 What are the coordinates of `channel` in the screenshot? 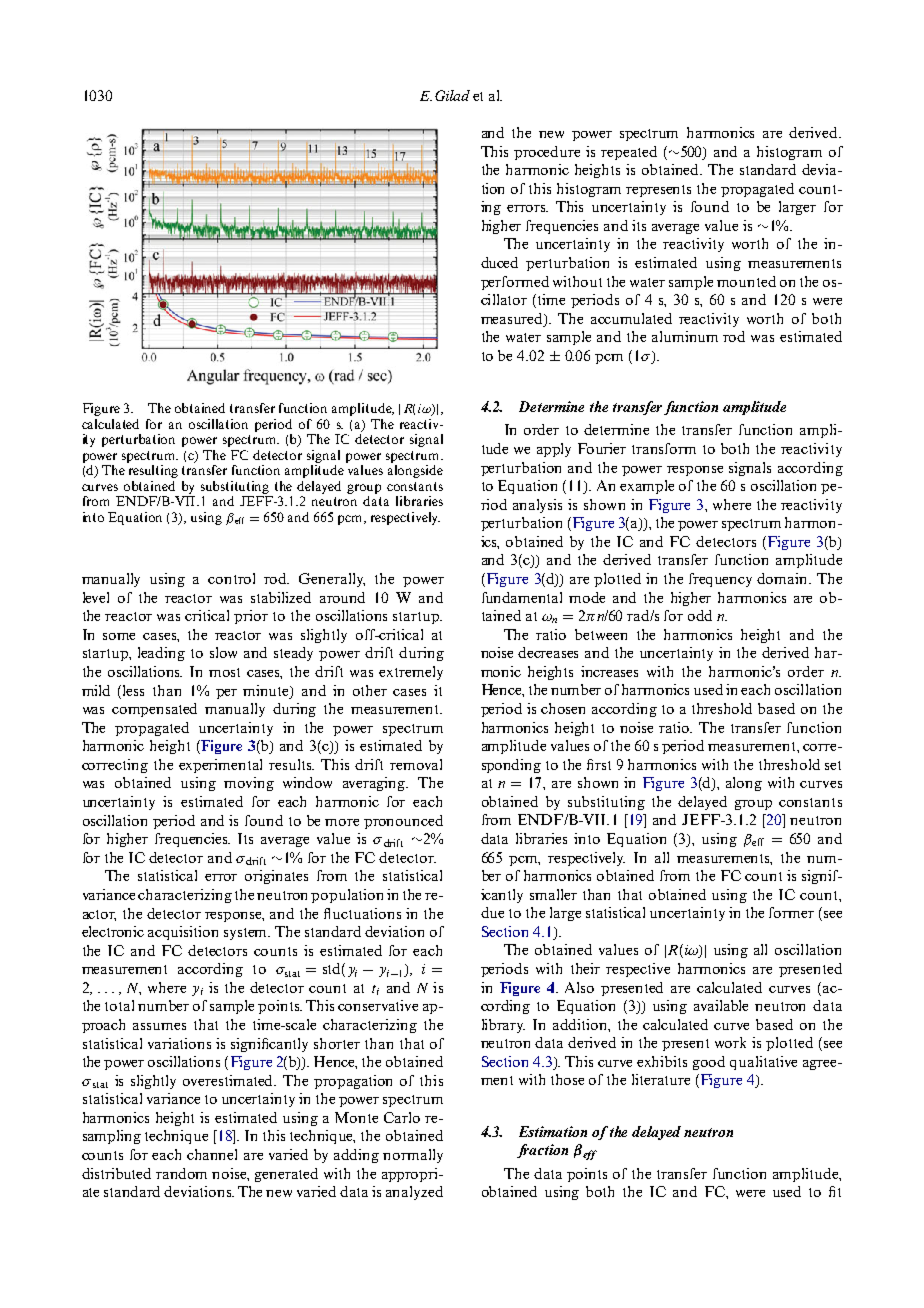 It's located at (212, 1154).
